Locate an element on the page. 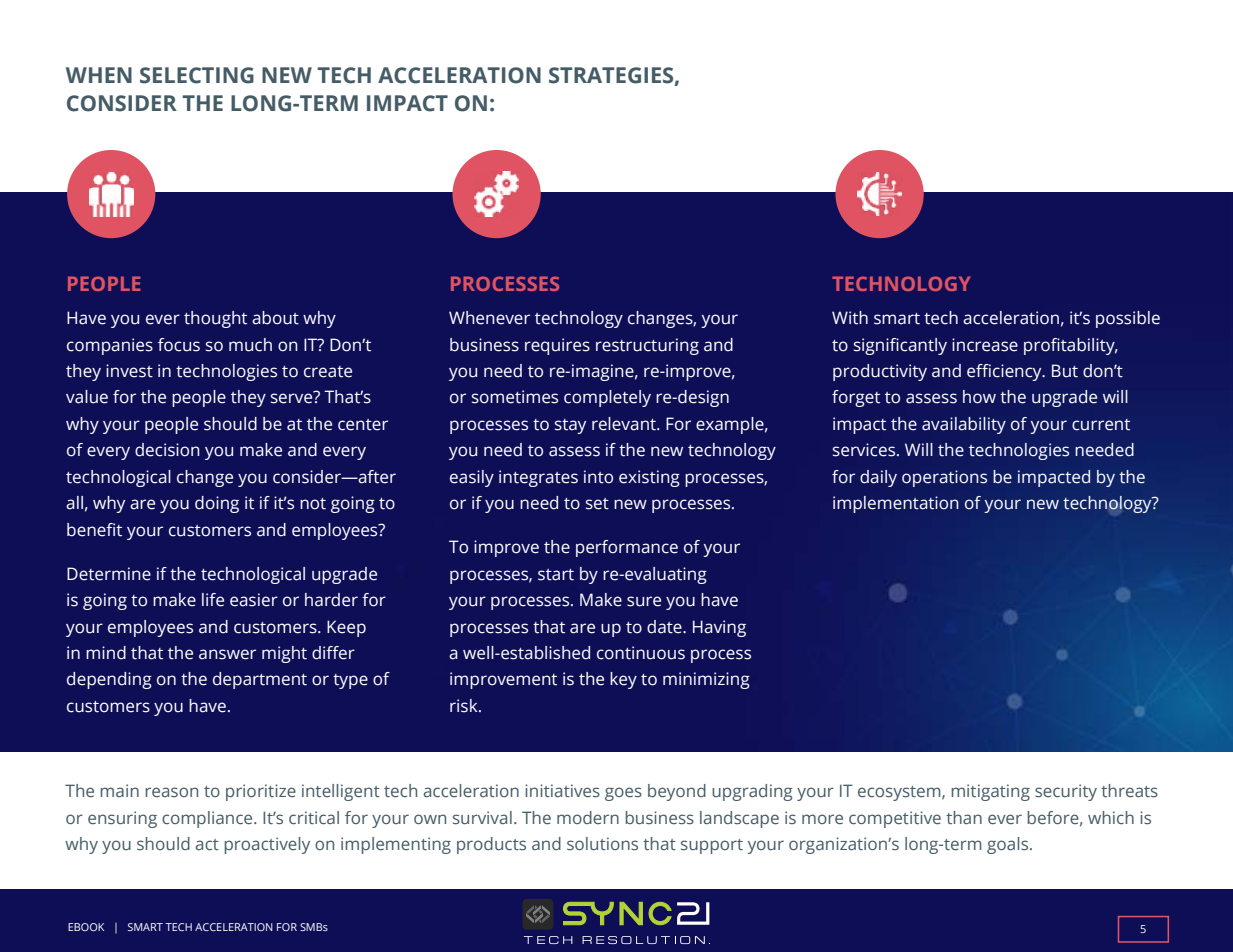  set is located at coordinates (597, 504).
